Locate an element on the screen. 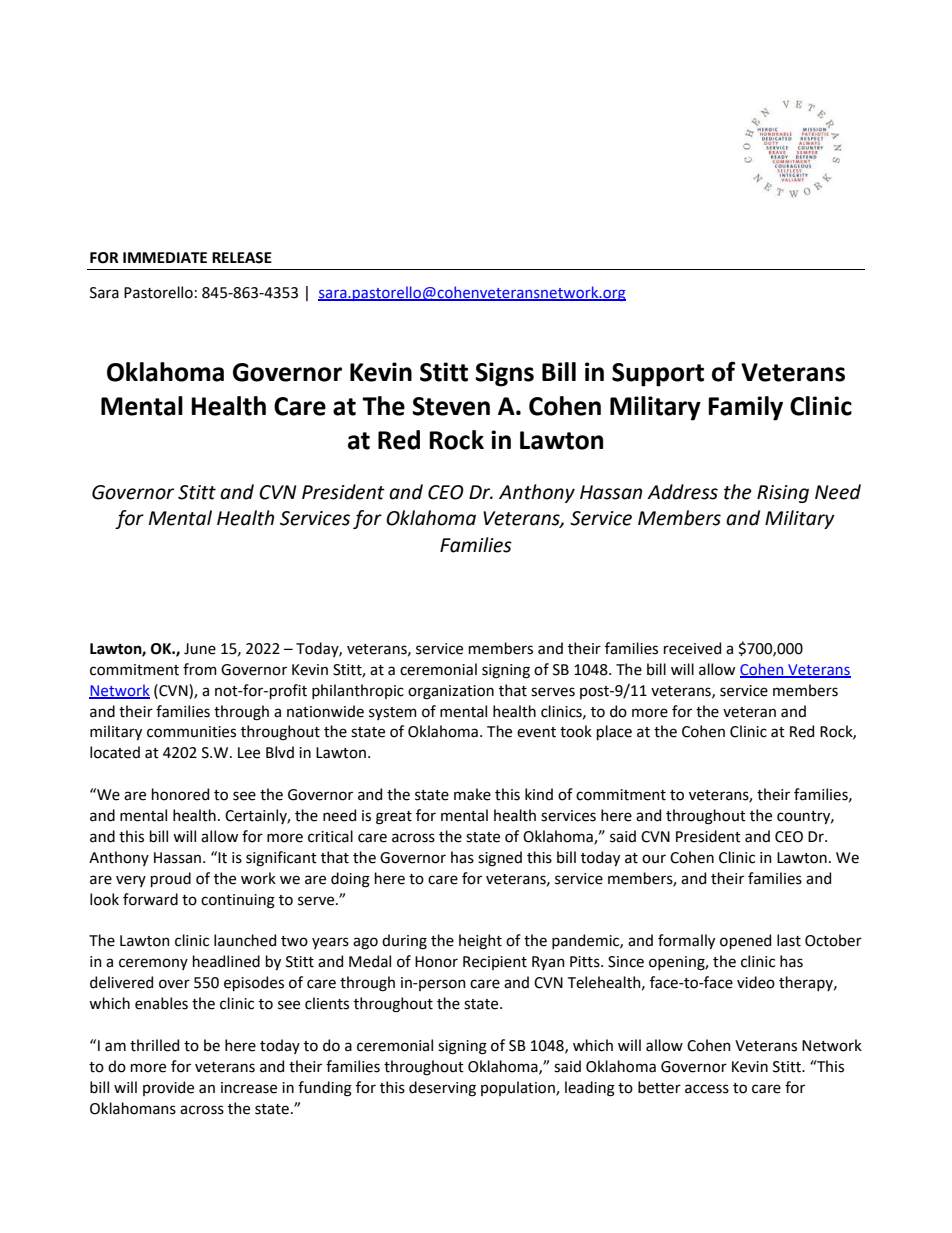 This screenshot has height=1233, width=952. access is located at coordinates (707, 1089).
